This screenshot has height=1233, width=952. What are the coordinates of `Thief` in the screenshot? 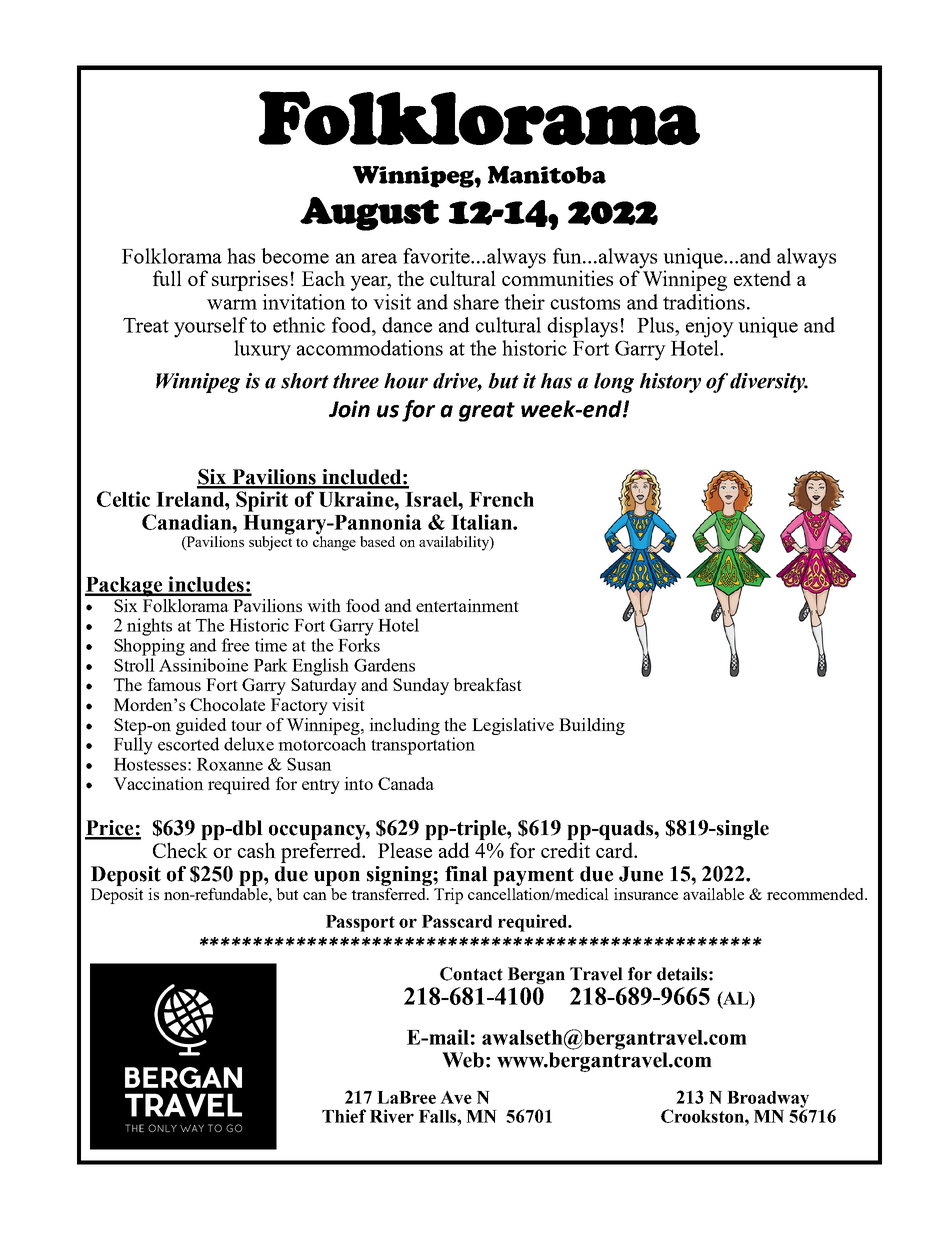 It's located at (344, 1116).
